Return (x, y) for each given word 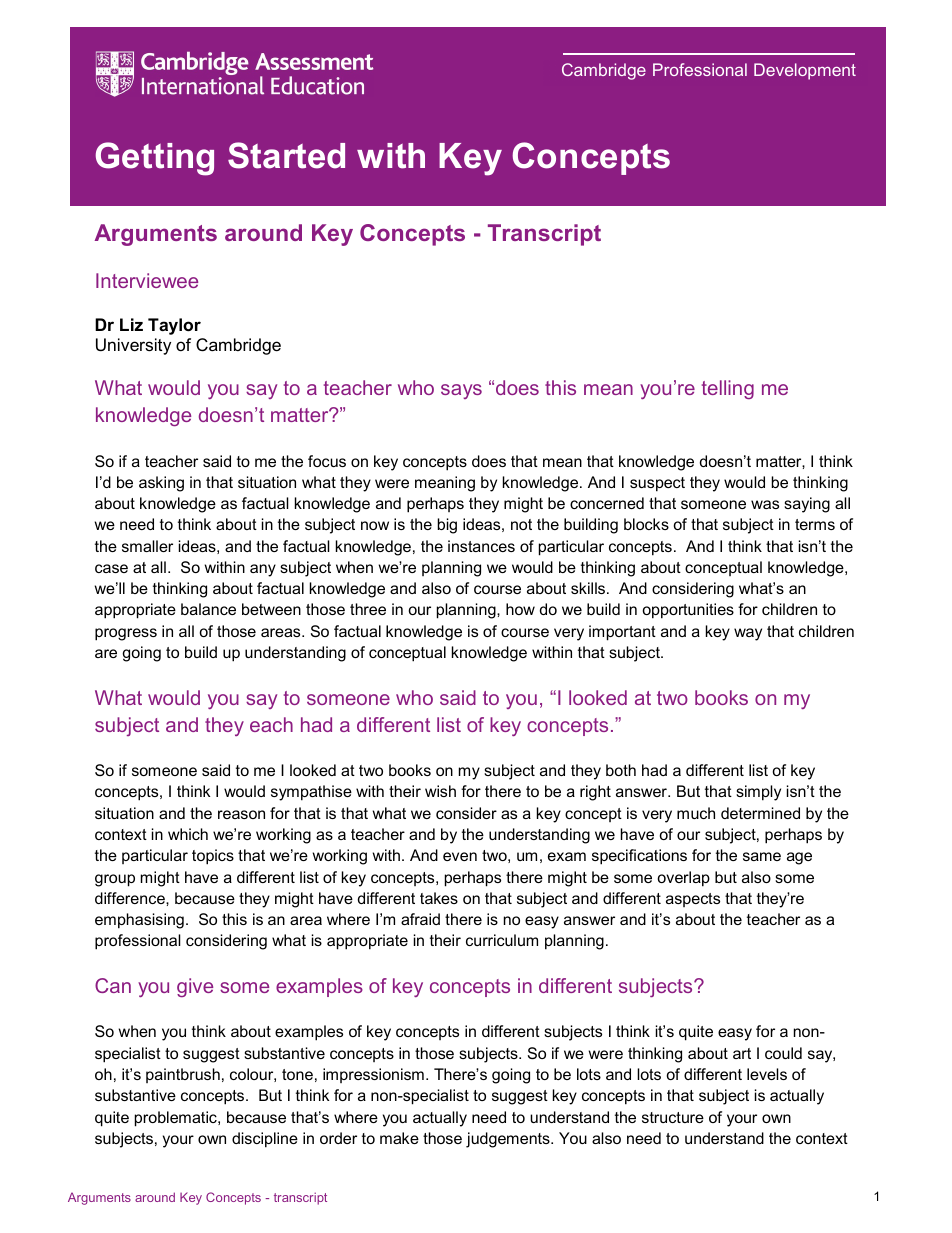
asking (161, 484)
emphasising (139, 921)
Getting (154, 159)
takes (439, 898)
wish (440, 791)
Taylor (174, 326)
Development (805, 71)
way (748, 634)
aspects (693, 900)
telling (728, 389)
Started (286, 155)
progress (126, 634)
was (765, 504)
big (447, 526)
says (461, 391)
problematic (177, 1119)
